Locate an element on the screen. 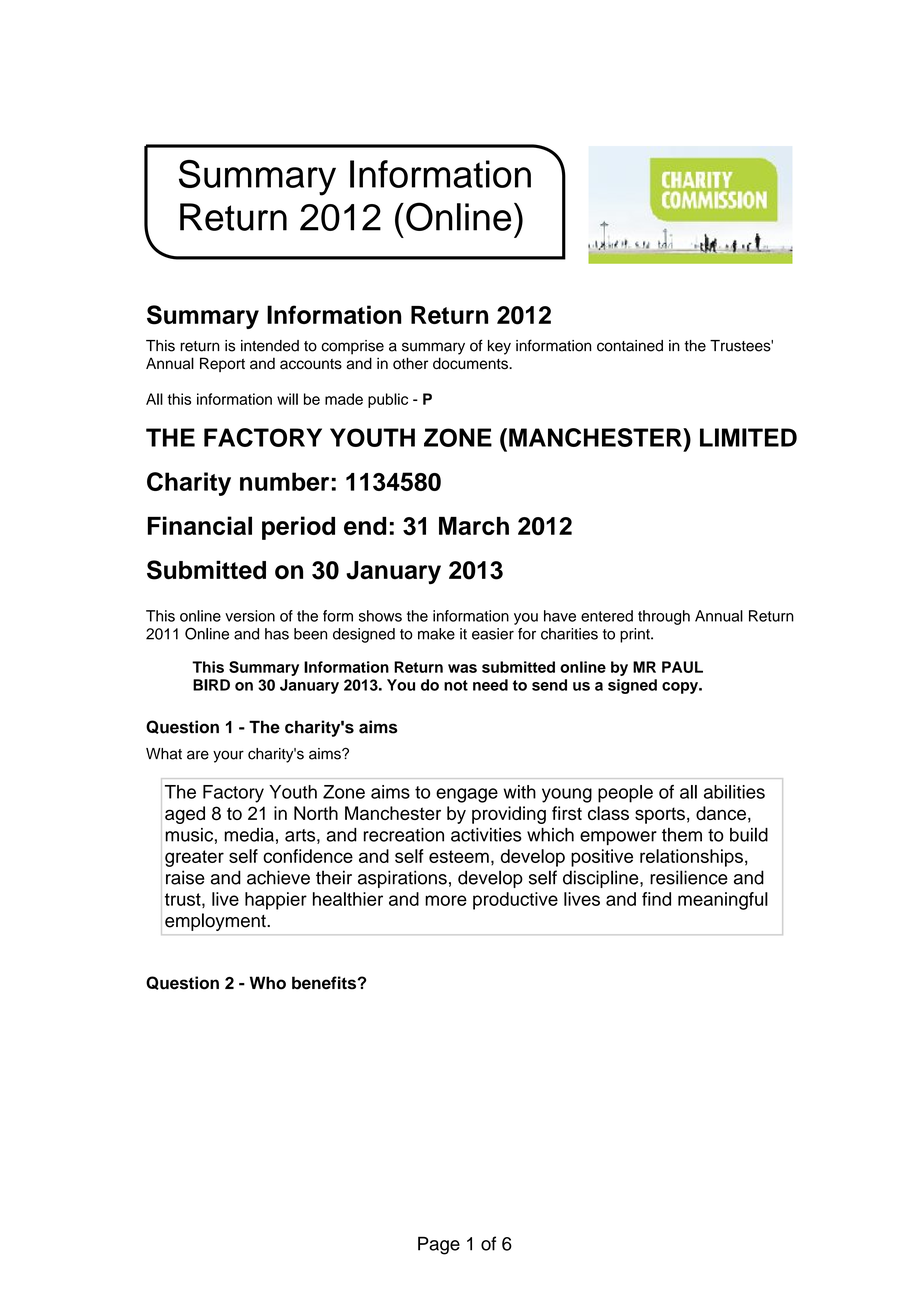 The image size is (924, 1308). your is located at coordinates (228, 756).
